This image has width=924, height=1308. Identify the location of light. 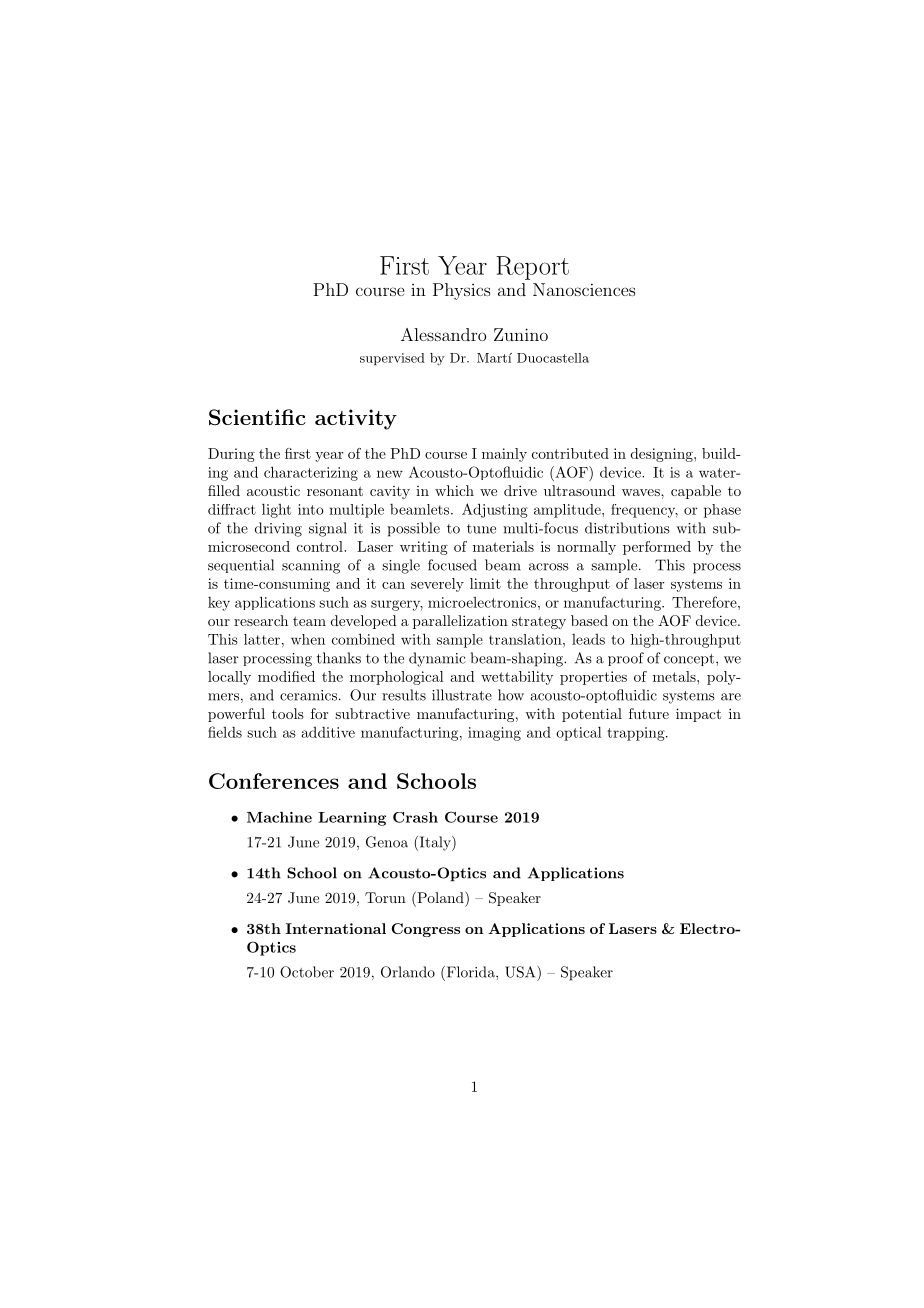
(276, 511).
